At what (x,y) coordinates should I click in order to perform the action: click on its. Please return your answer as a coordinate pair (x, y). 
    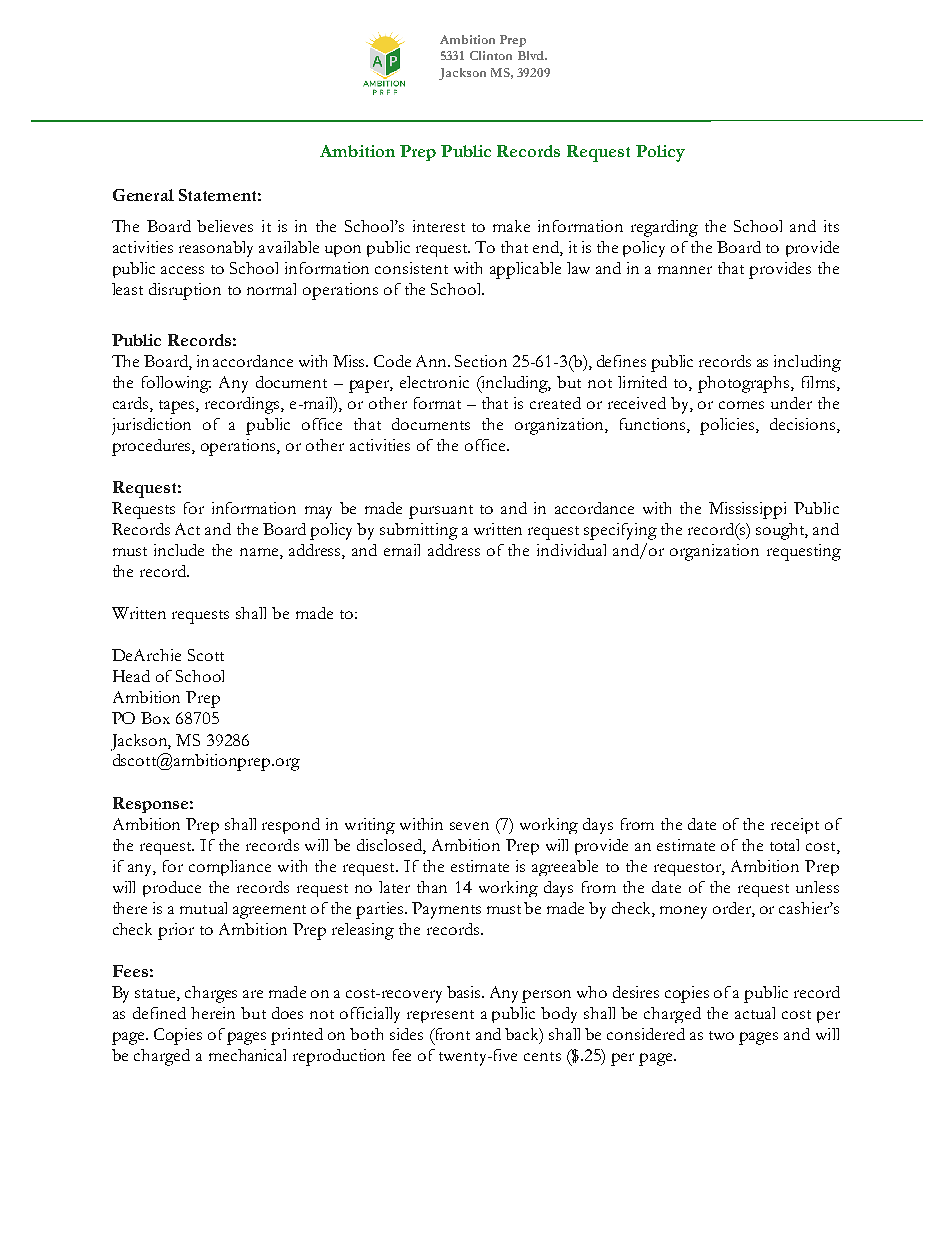
    Looking at the image, I should click on (831, 226).
